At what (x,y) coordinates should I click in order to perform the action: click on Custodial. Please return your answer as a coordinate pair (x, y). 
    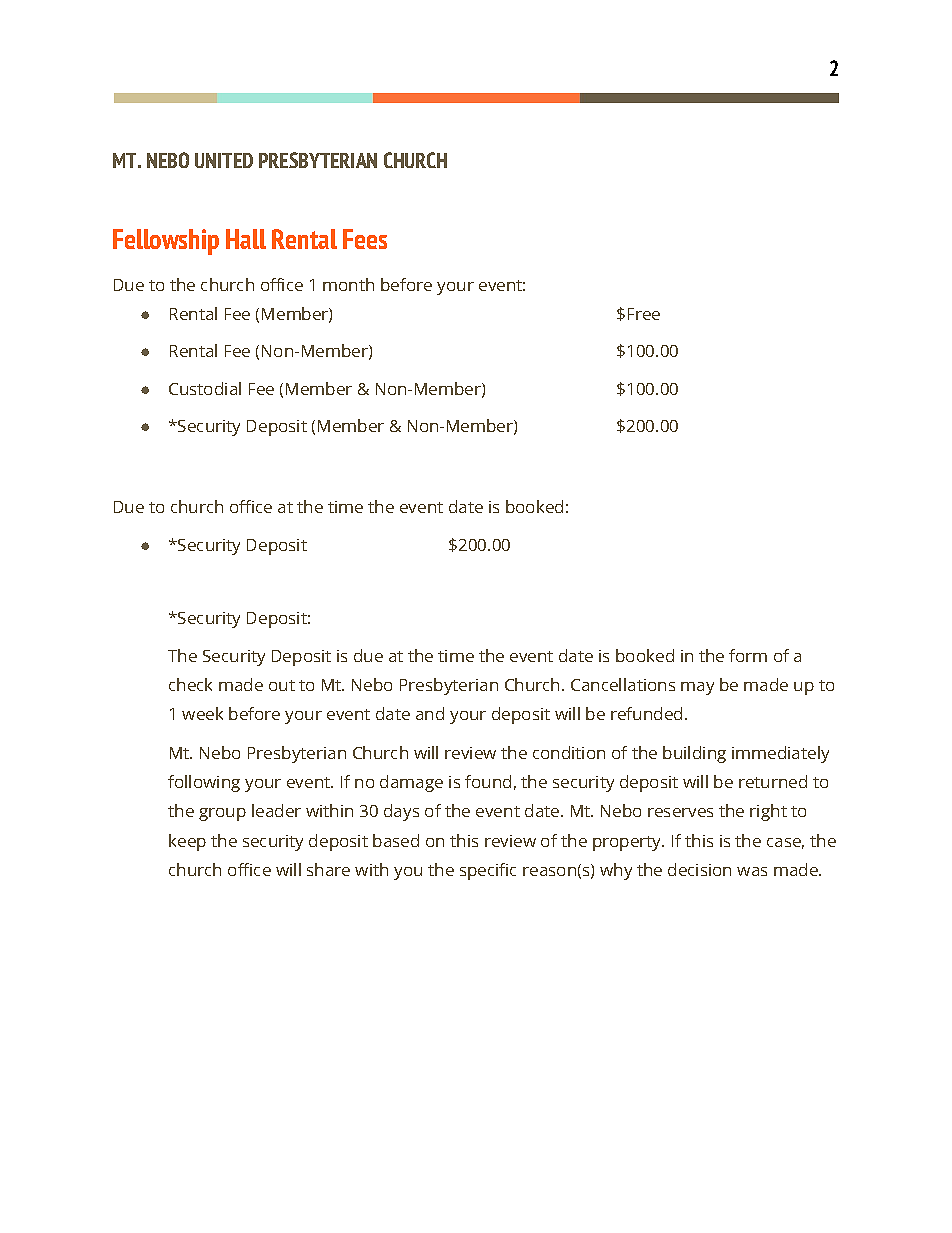
    Looking at the image, I should click on (205, 388).
